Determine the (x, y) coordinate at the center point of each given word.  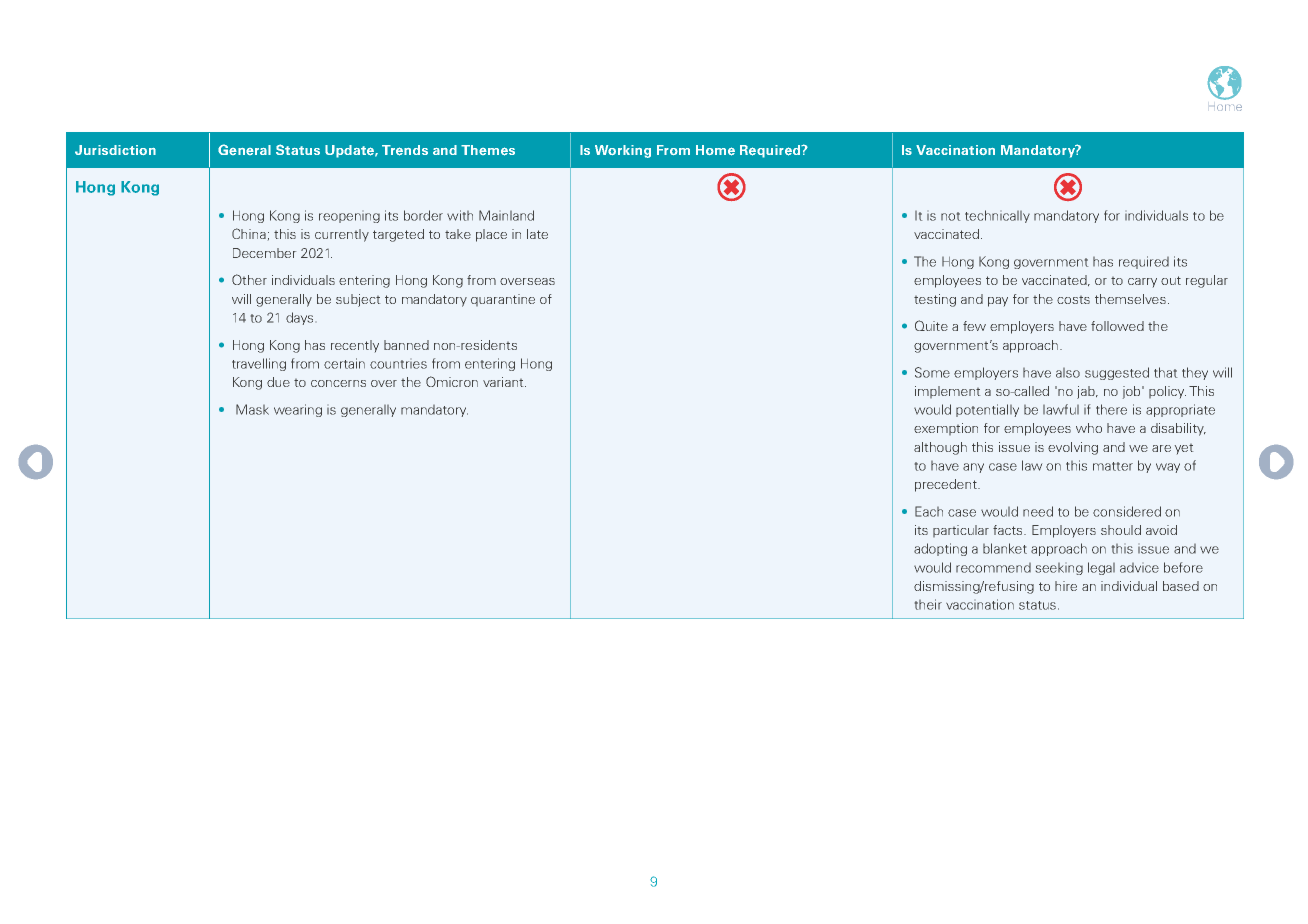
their (928, 604)
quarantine (503, 300)
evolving (1073, 448)
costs (1073, 300)
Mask (252, 409)
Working (623, 151)
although (940, 448)
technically (997, 216)
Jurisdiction (115, 150)
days (299, 318)
